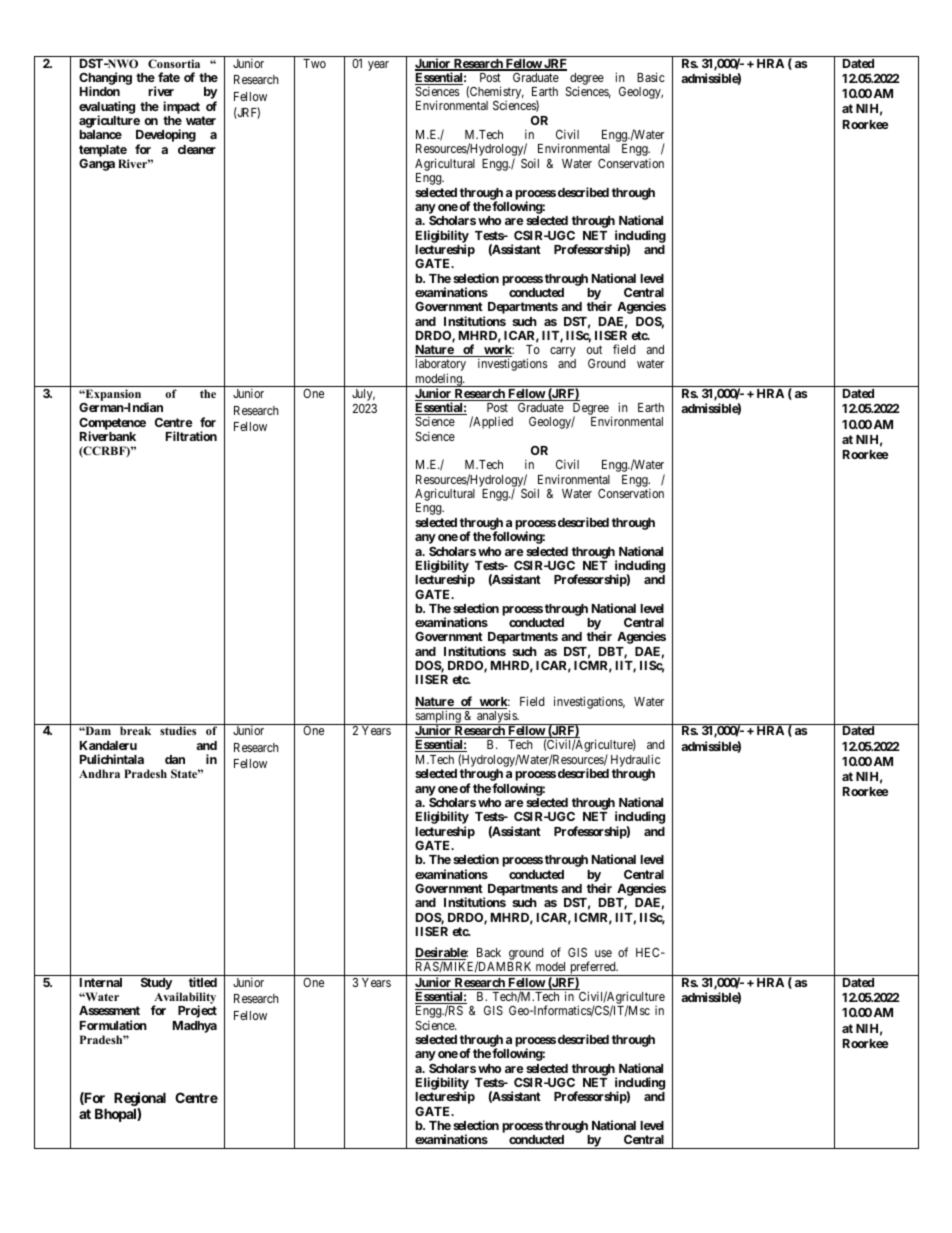 This screenshot has width=952, height=1233. Describe the element at coordinates (651, 77) in the screenshot. I see `Basic` at that location.
